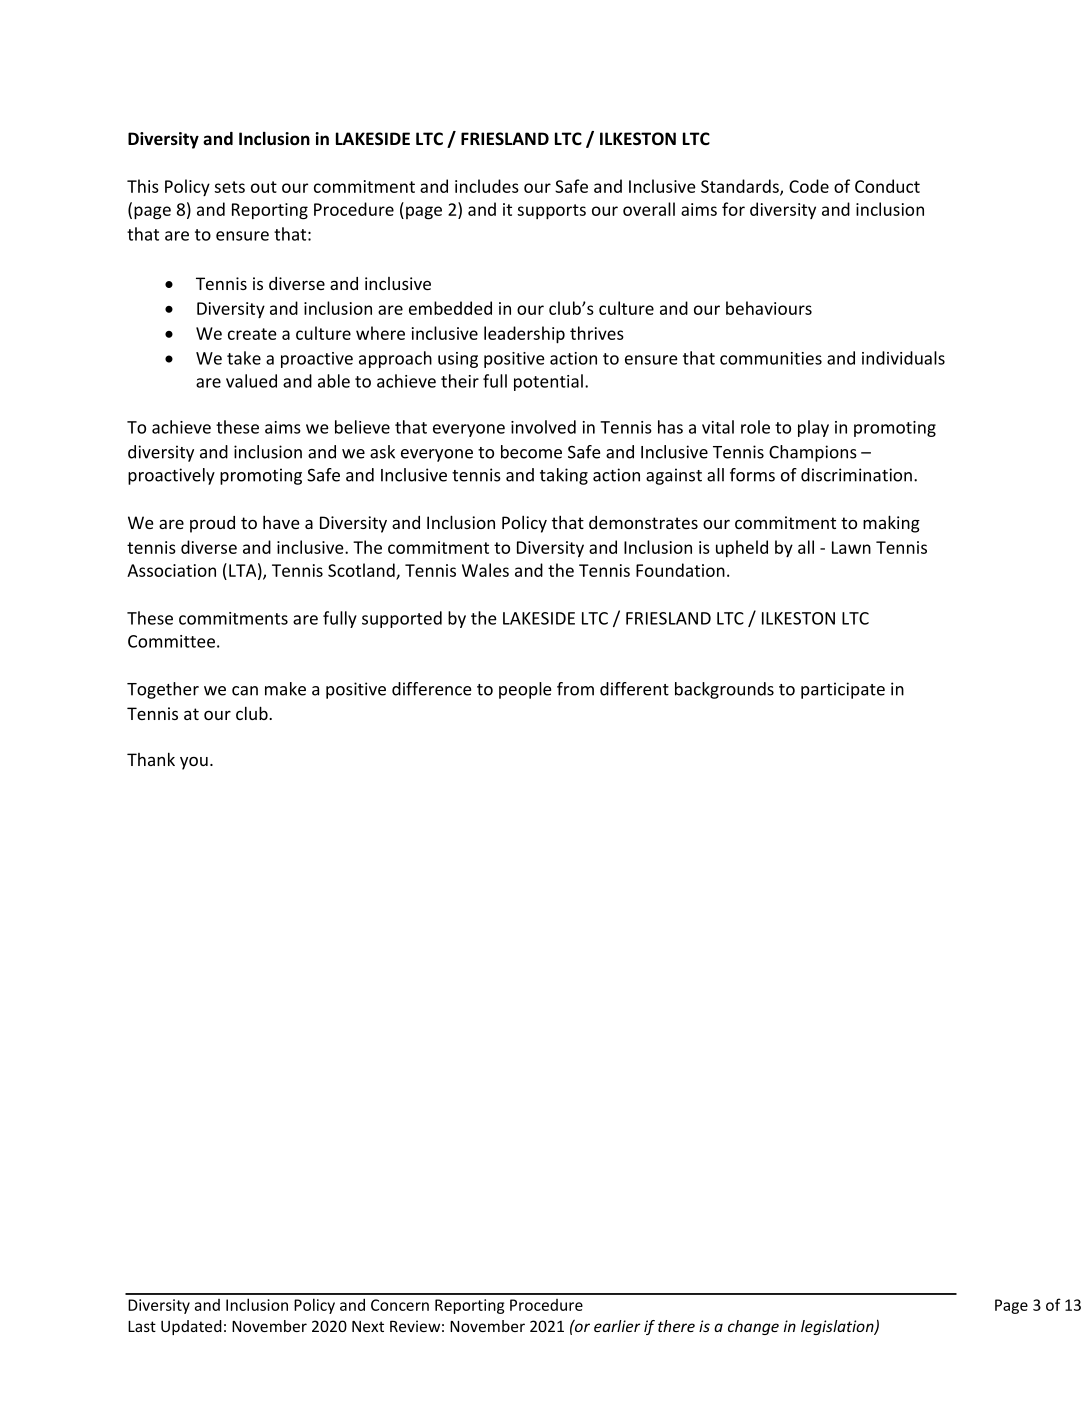 The height and width of the image is (1401, 1082). Describe the element at coordinates (525, 690) in the image. I see `people` at that location.
